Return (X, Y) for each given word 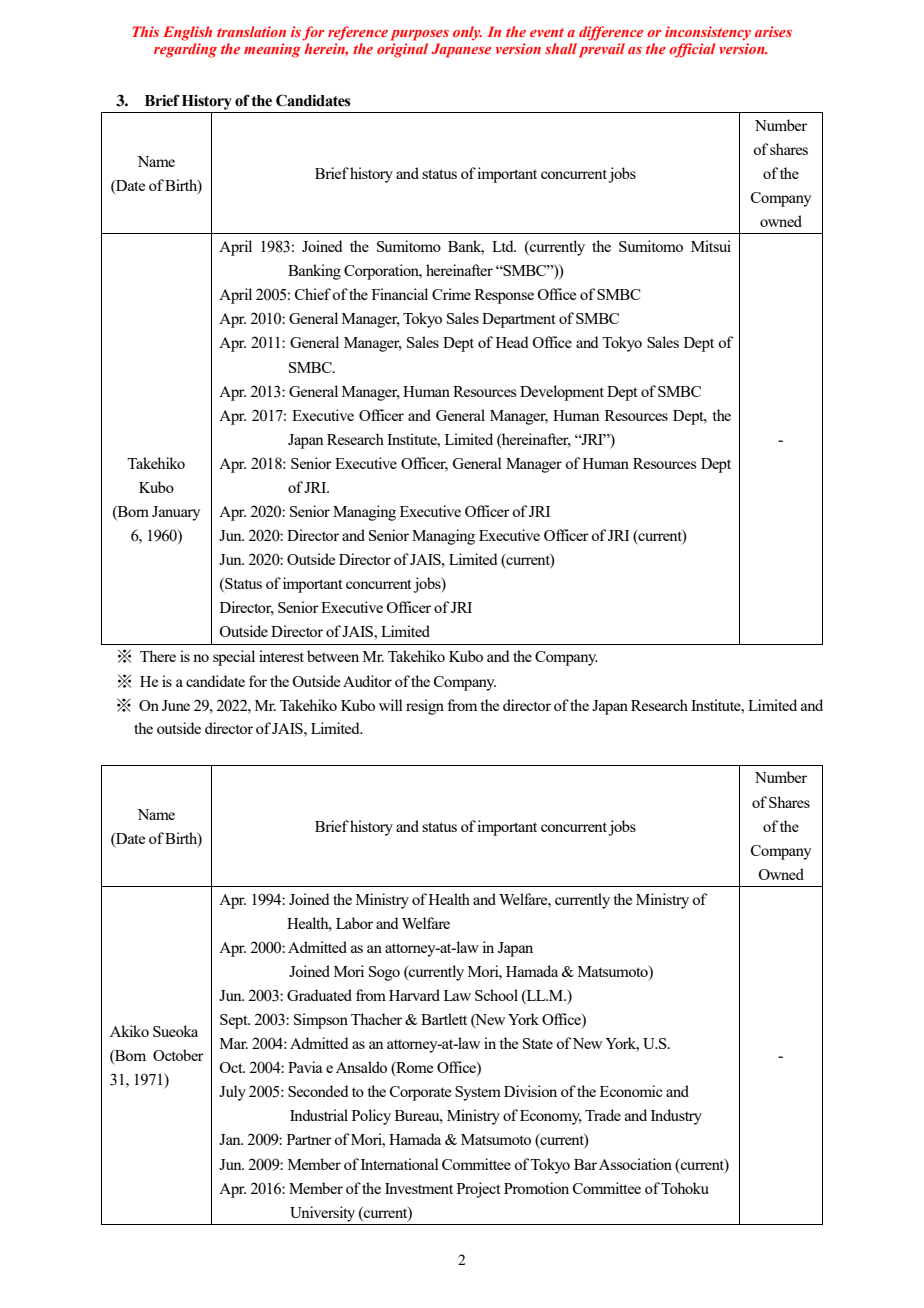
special (234, 658)
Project (479, 1190)
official (692, 50)
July (232, 1093)
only (467, 33)
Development (562, 393)
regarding (185, 50)
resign (425, 707)
